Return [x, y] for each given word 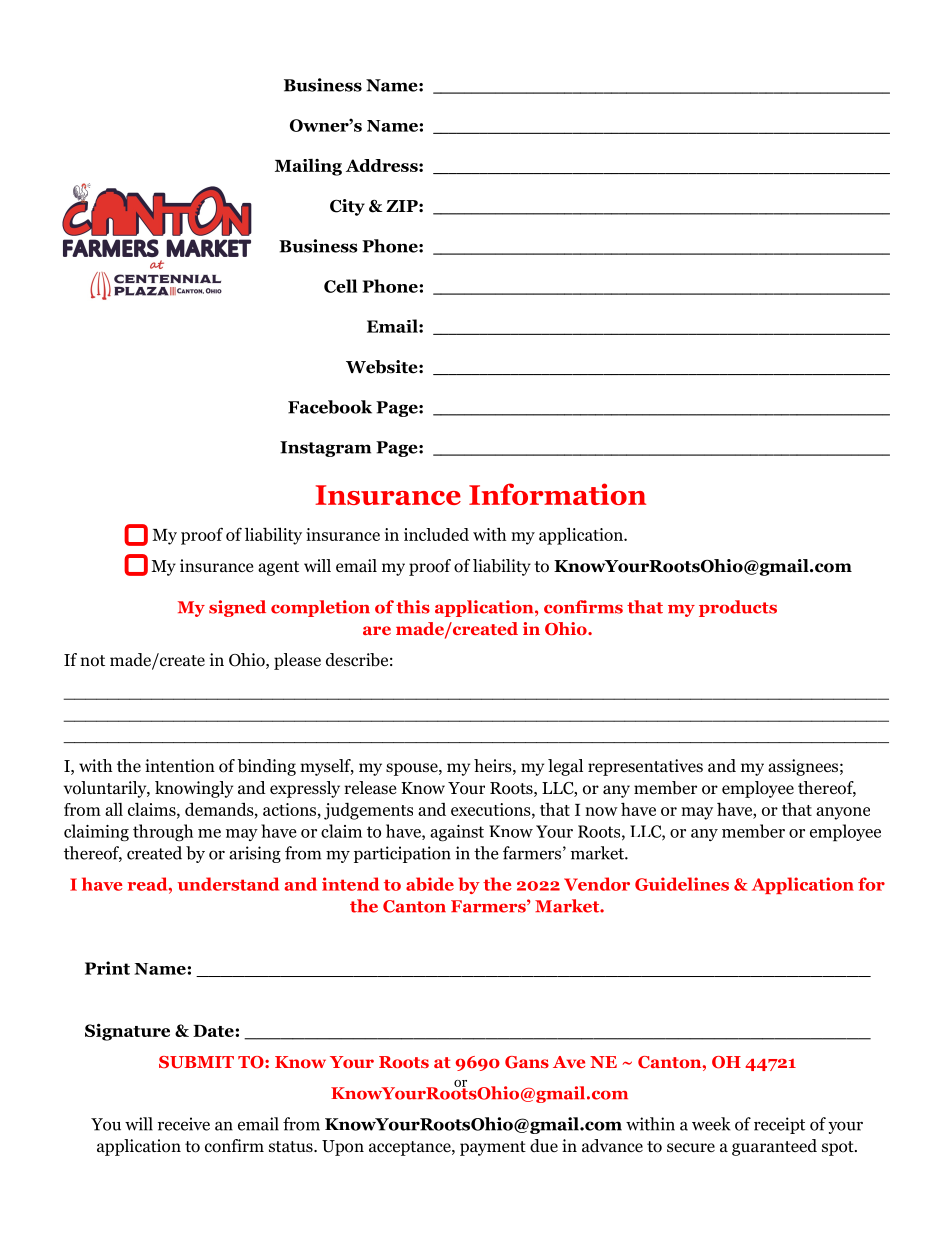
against [457, 833]
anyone [843, 813]
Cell [340, 286]
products [738, 608]
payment [493, 1148]
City [347, 207]
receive [184, 1124]
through [163, 833]
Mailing [308, 167]
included [436, 534]
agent [278, 568]
